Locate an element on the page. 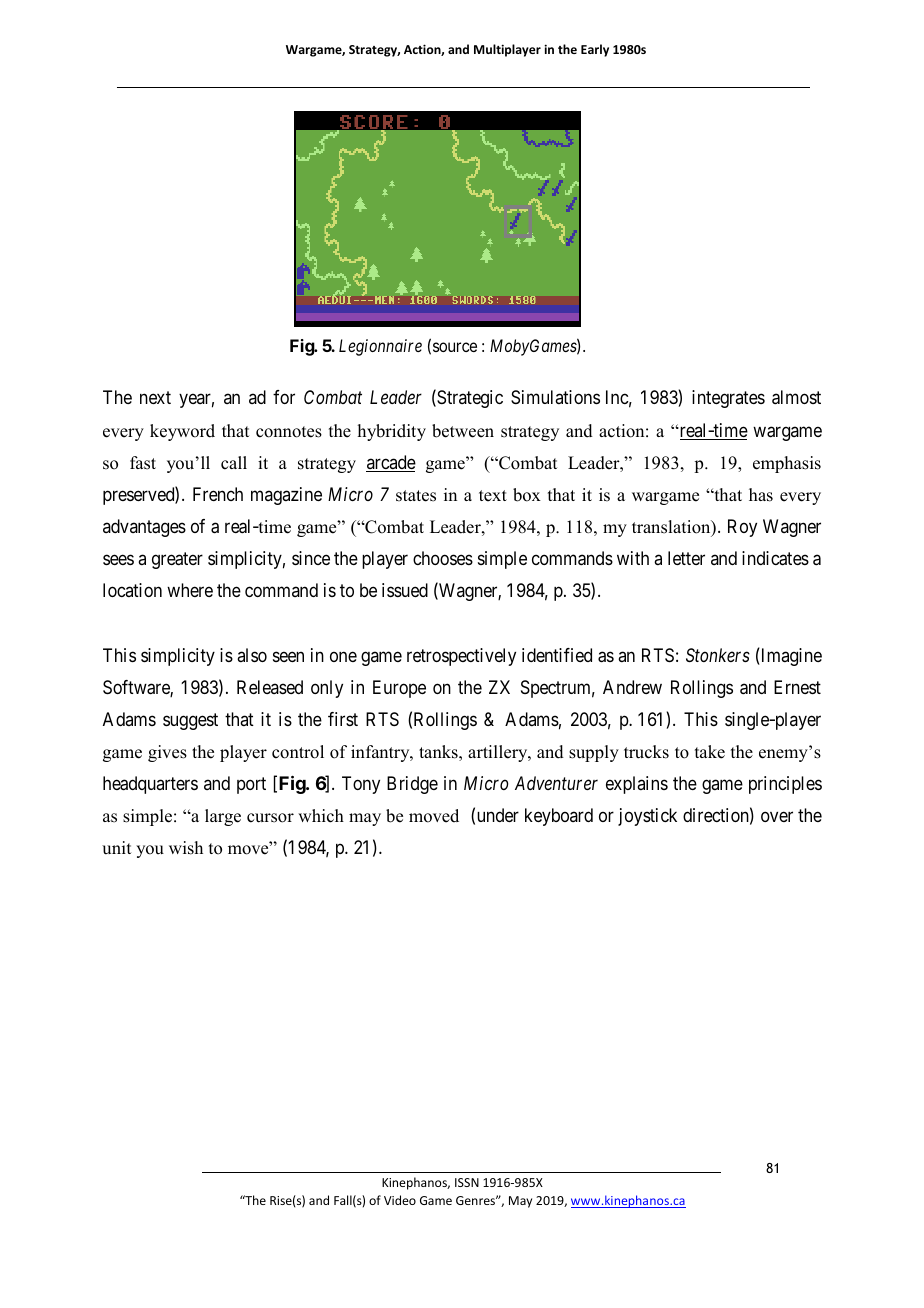 This page has width=924, height=1308. Early is located at coordinates (595, 50).
